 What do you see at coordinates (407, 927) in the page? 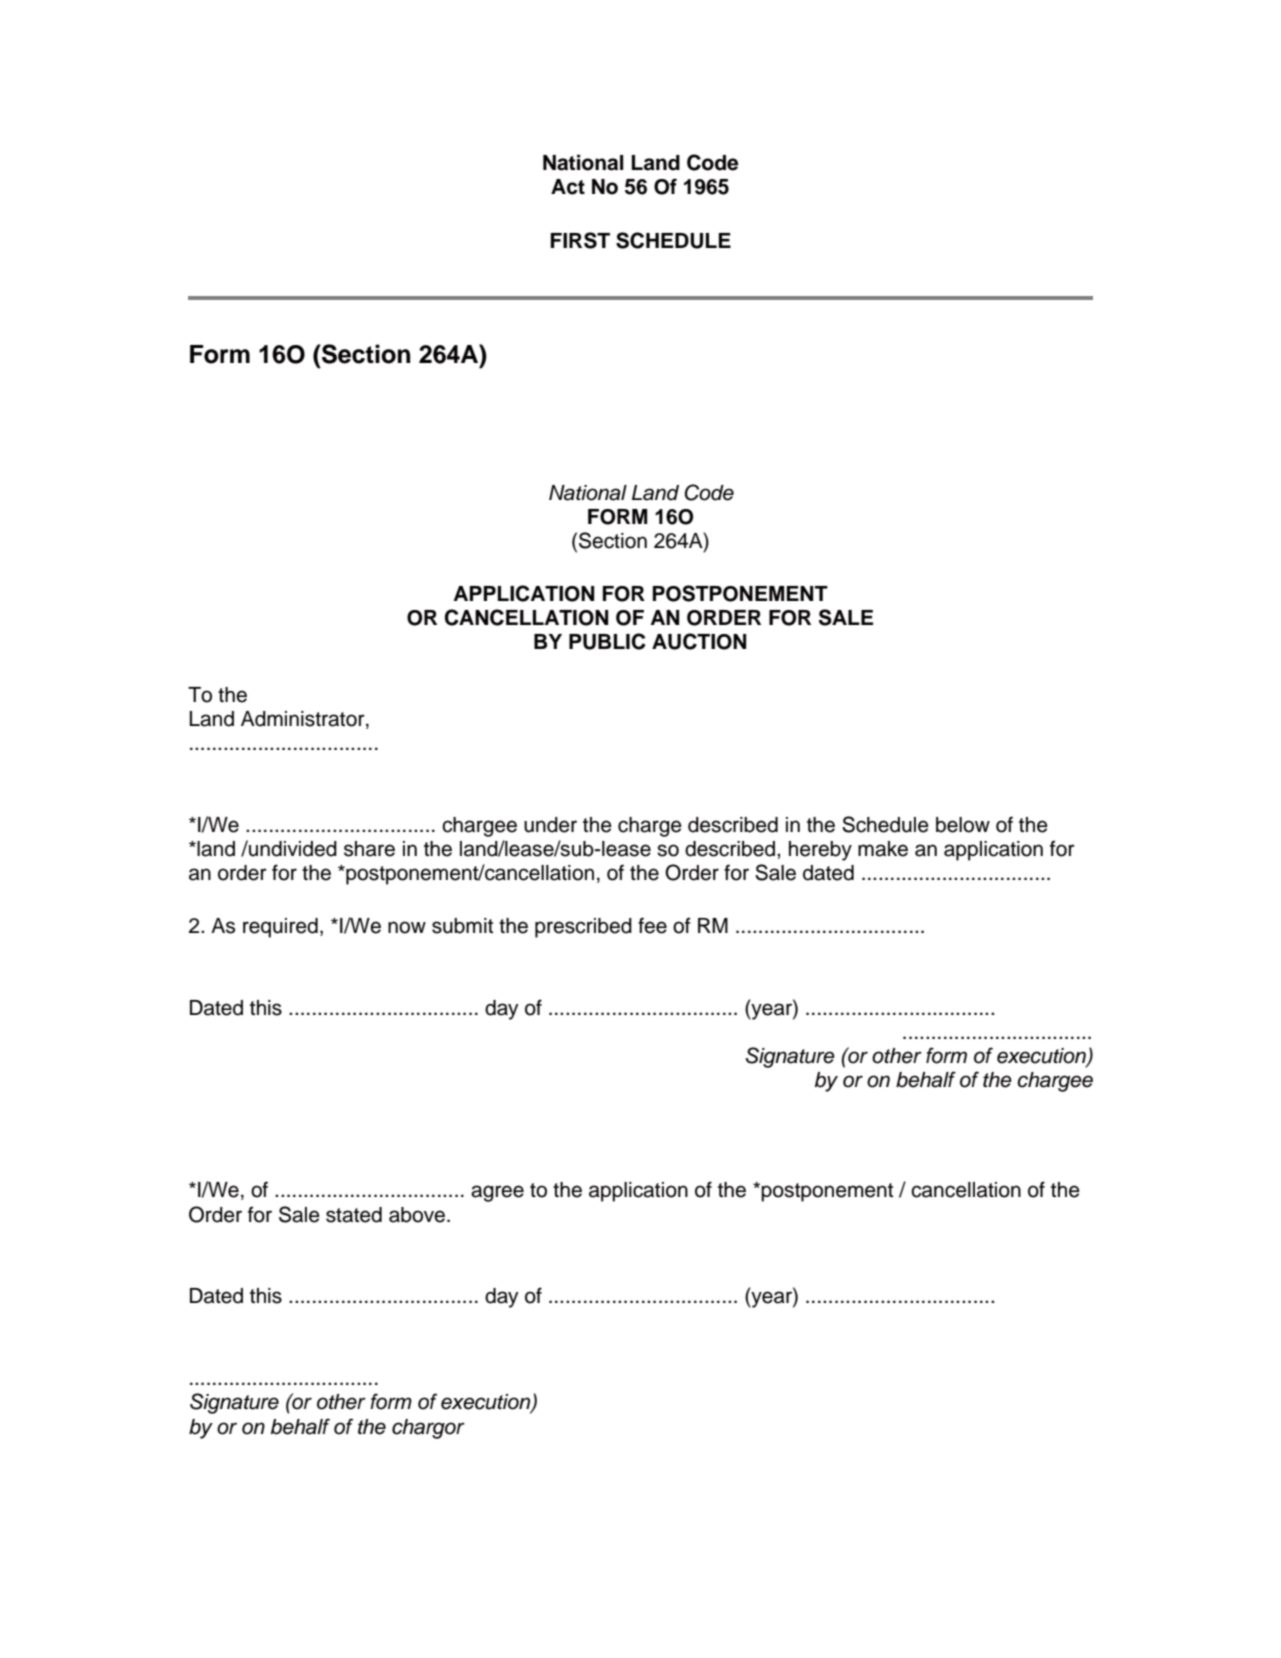
I see `now` at bounding box center [407, 927].
